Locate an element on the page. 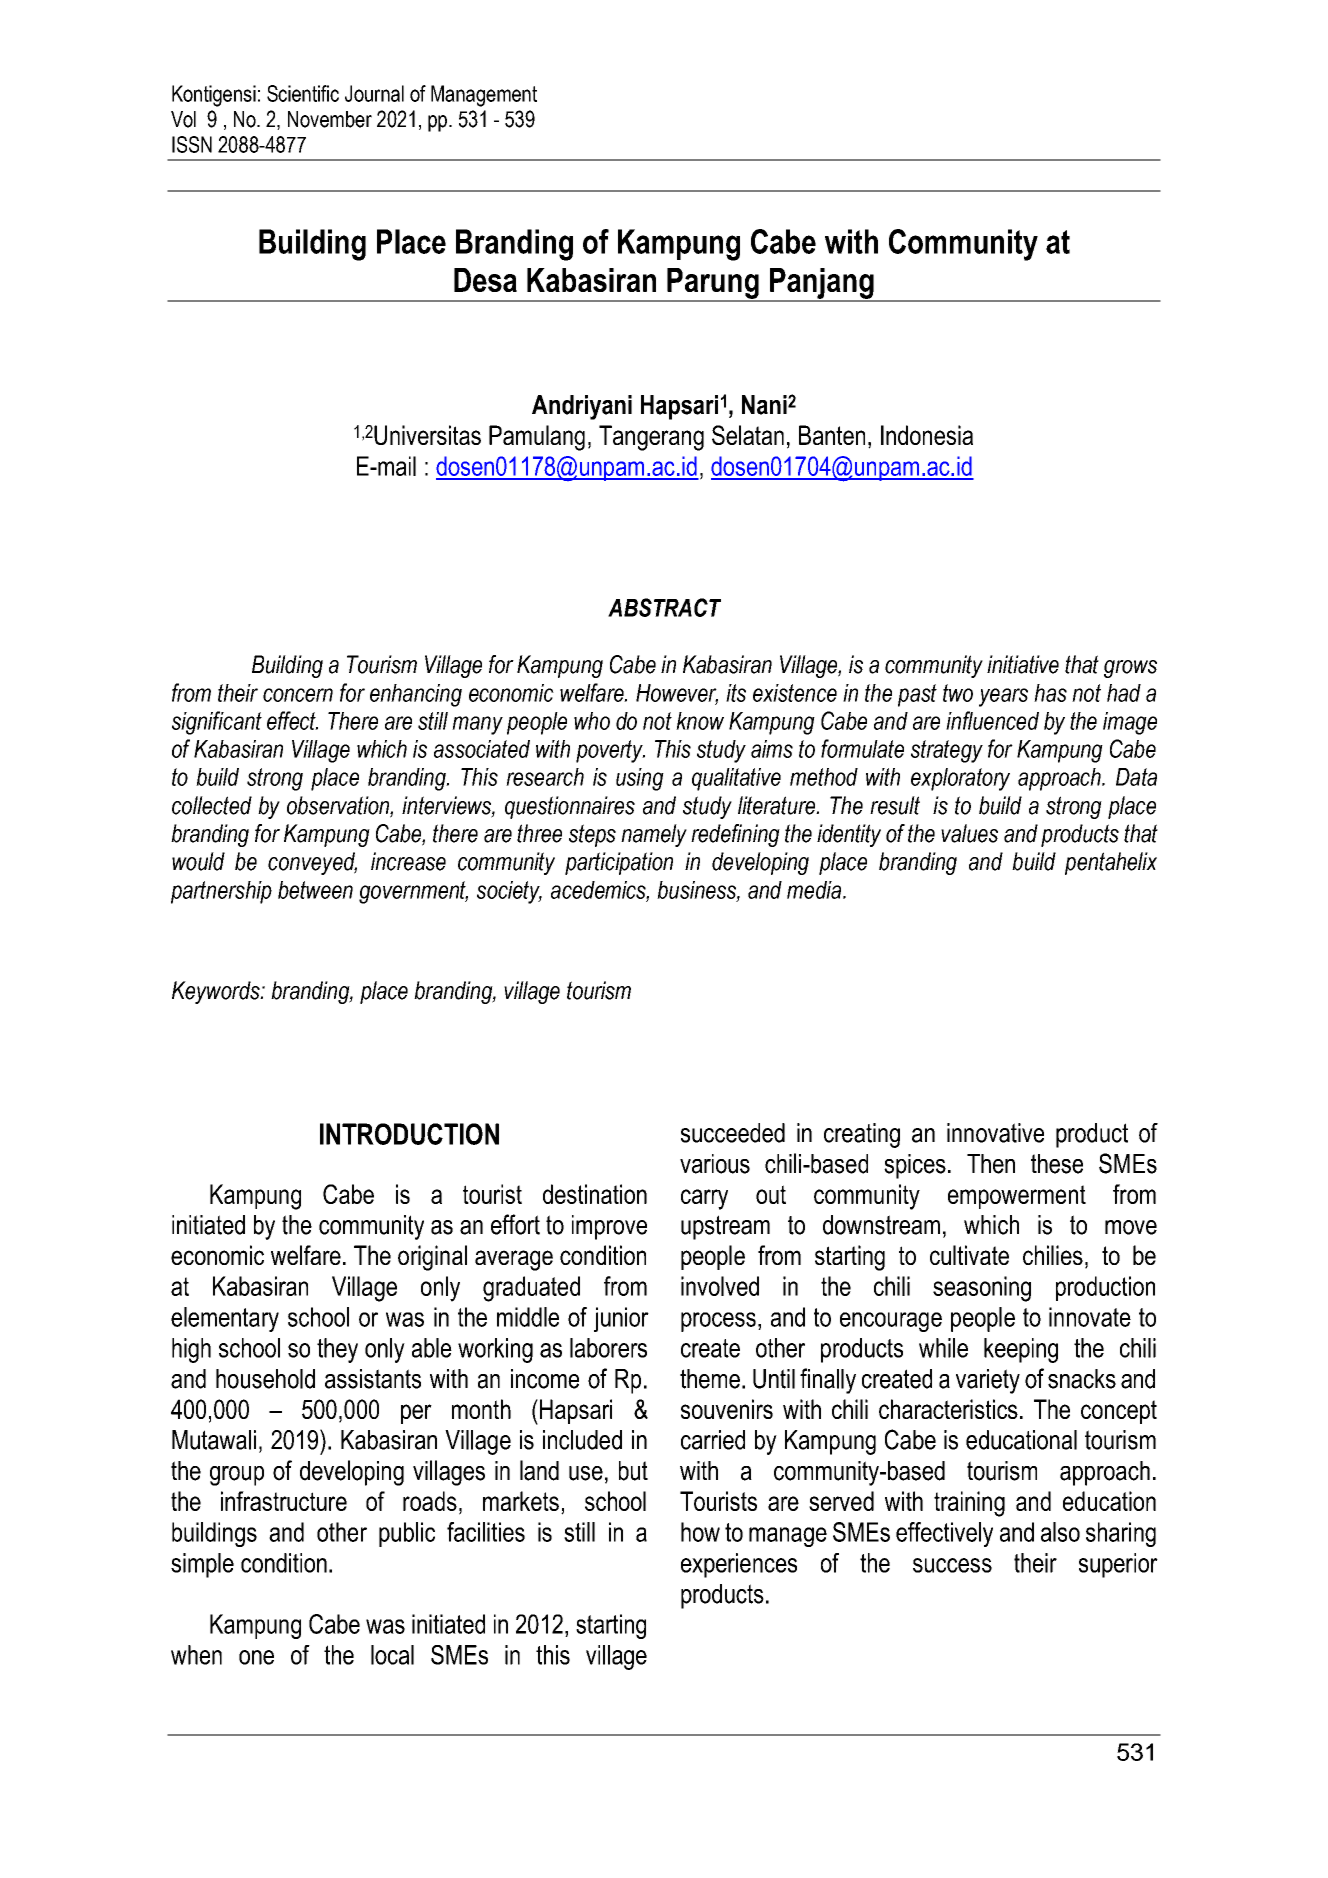 The image size is (1328, 1878). empowerment is located at coordinates (1017, 1197).
